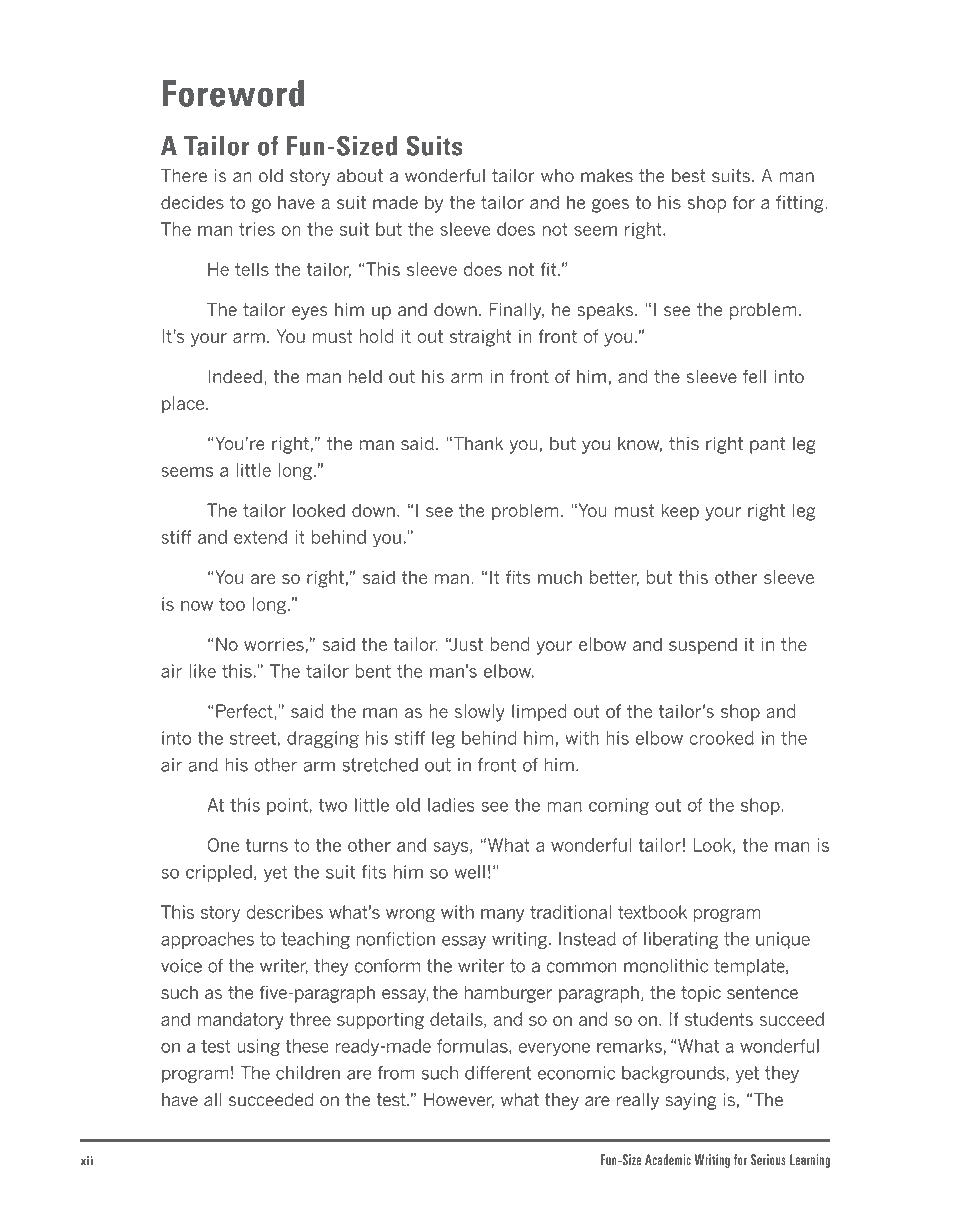 Image resolution: width=964 pixels, height=1232 pixels. I want to click on However, so click(459, 1100).
